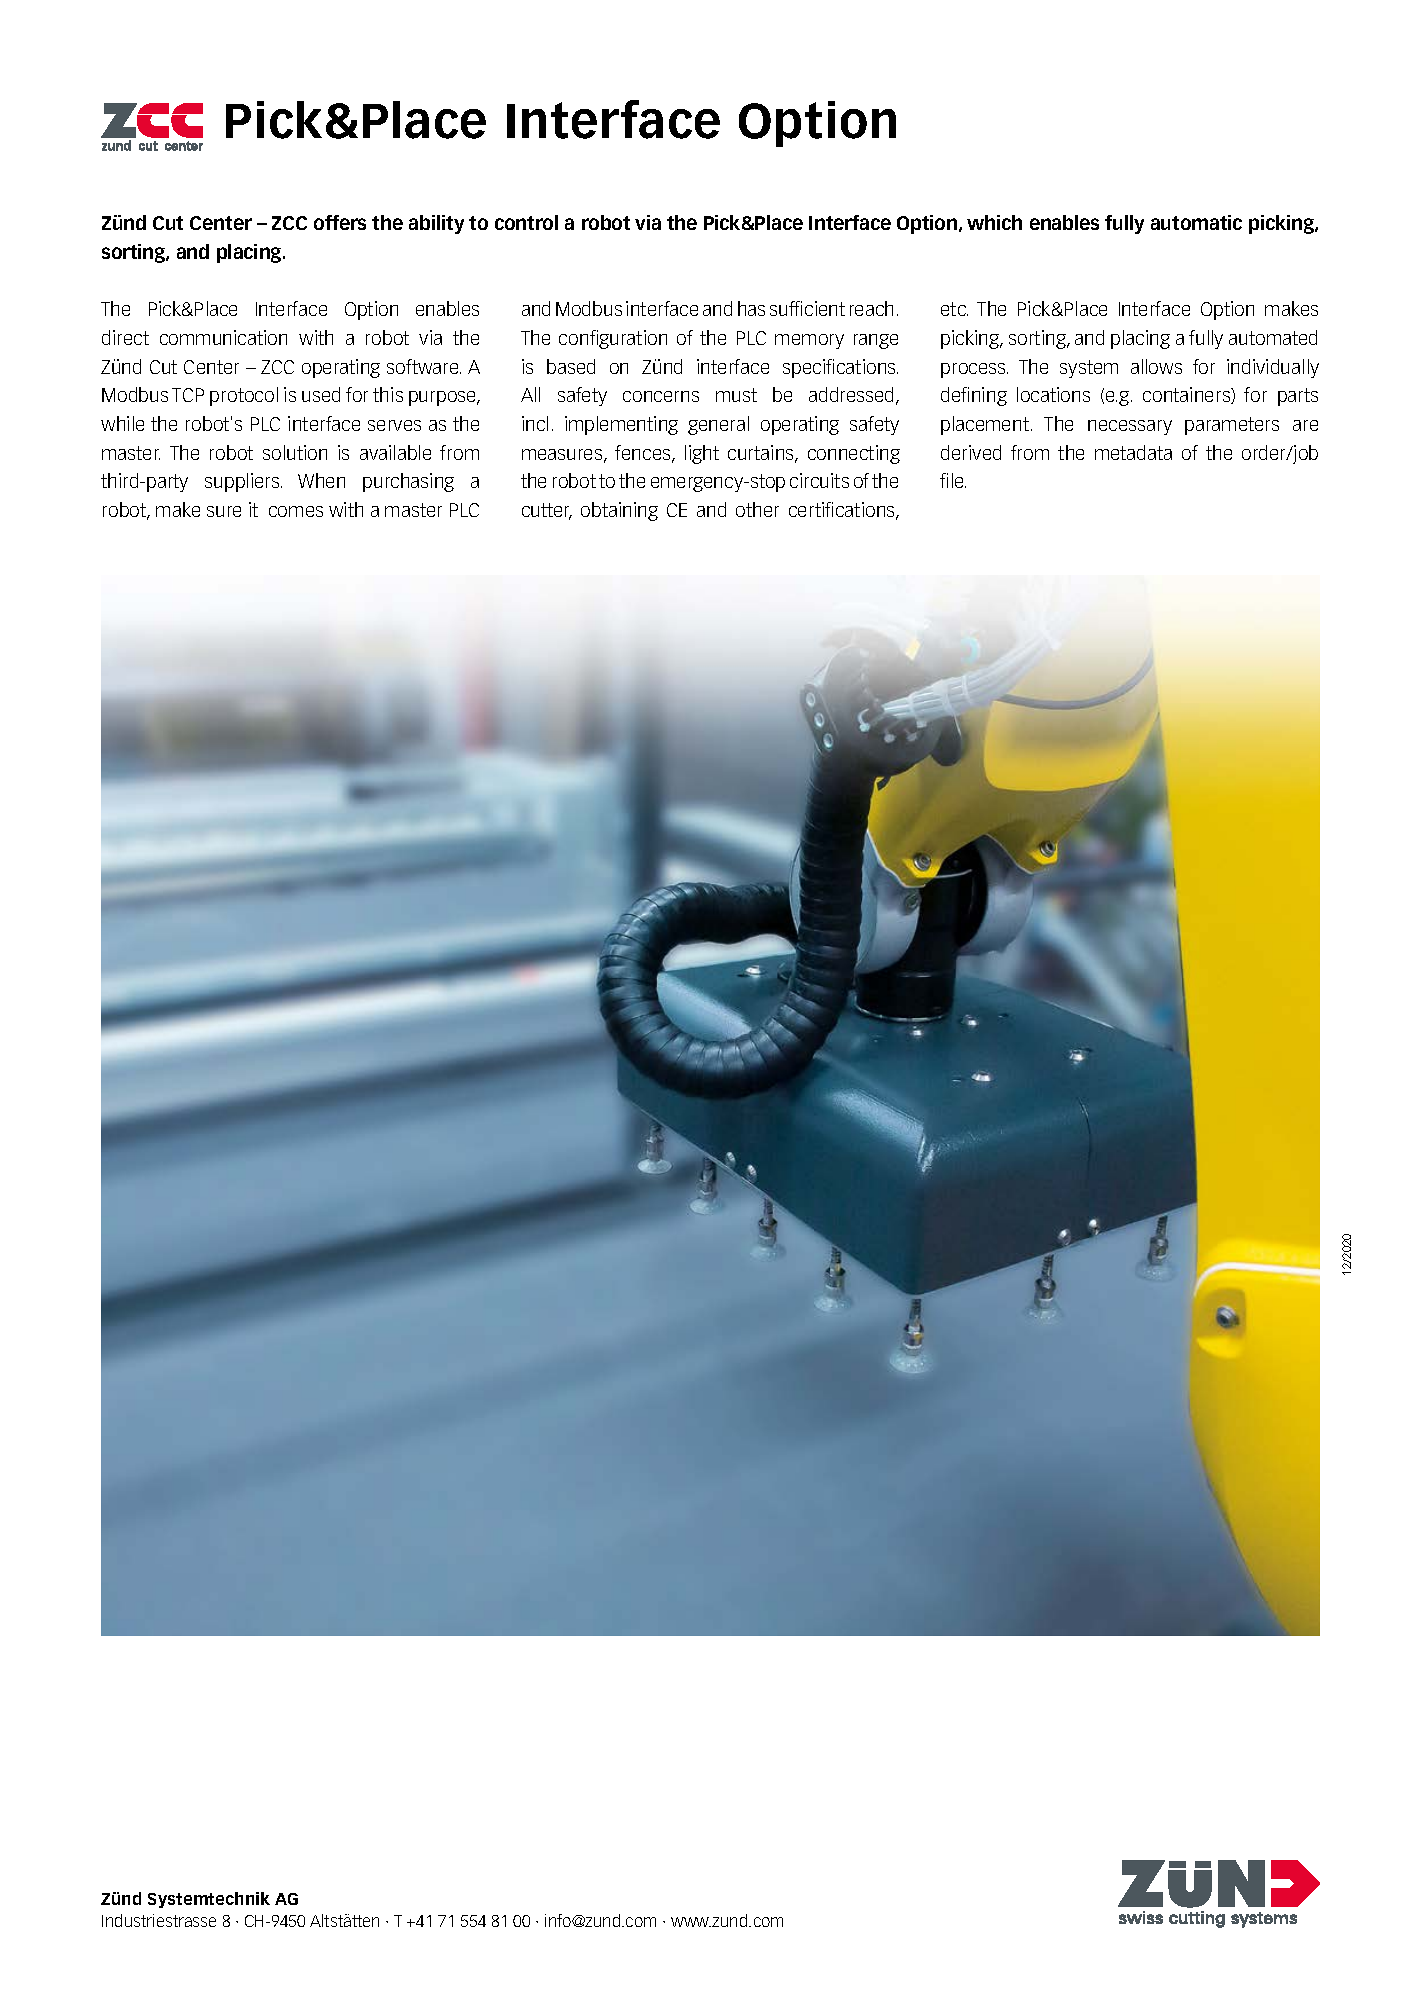 The width and height of the screenshot is (1421, 2010). What do you see at coordinates (807, 308) in the screenshot?
I see `sufficient` at bounding box center [807, 308].
